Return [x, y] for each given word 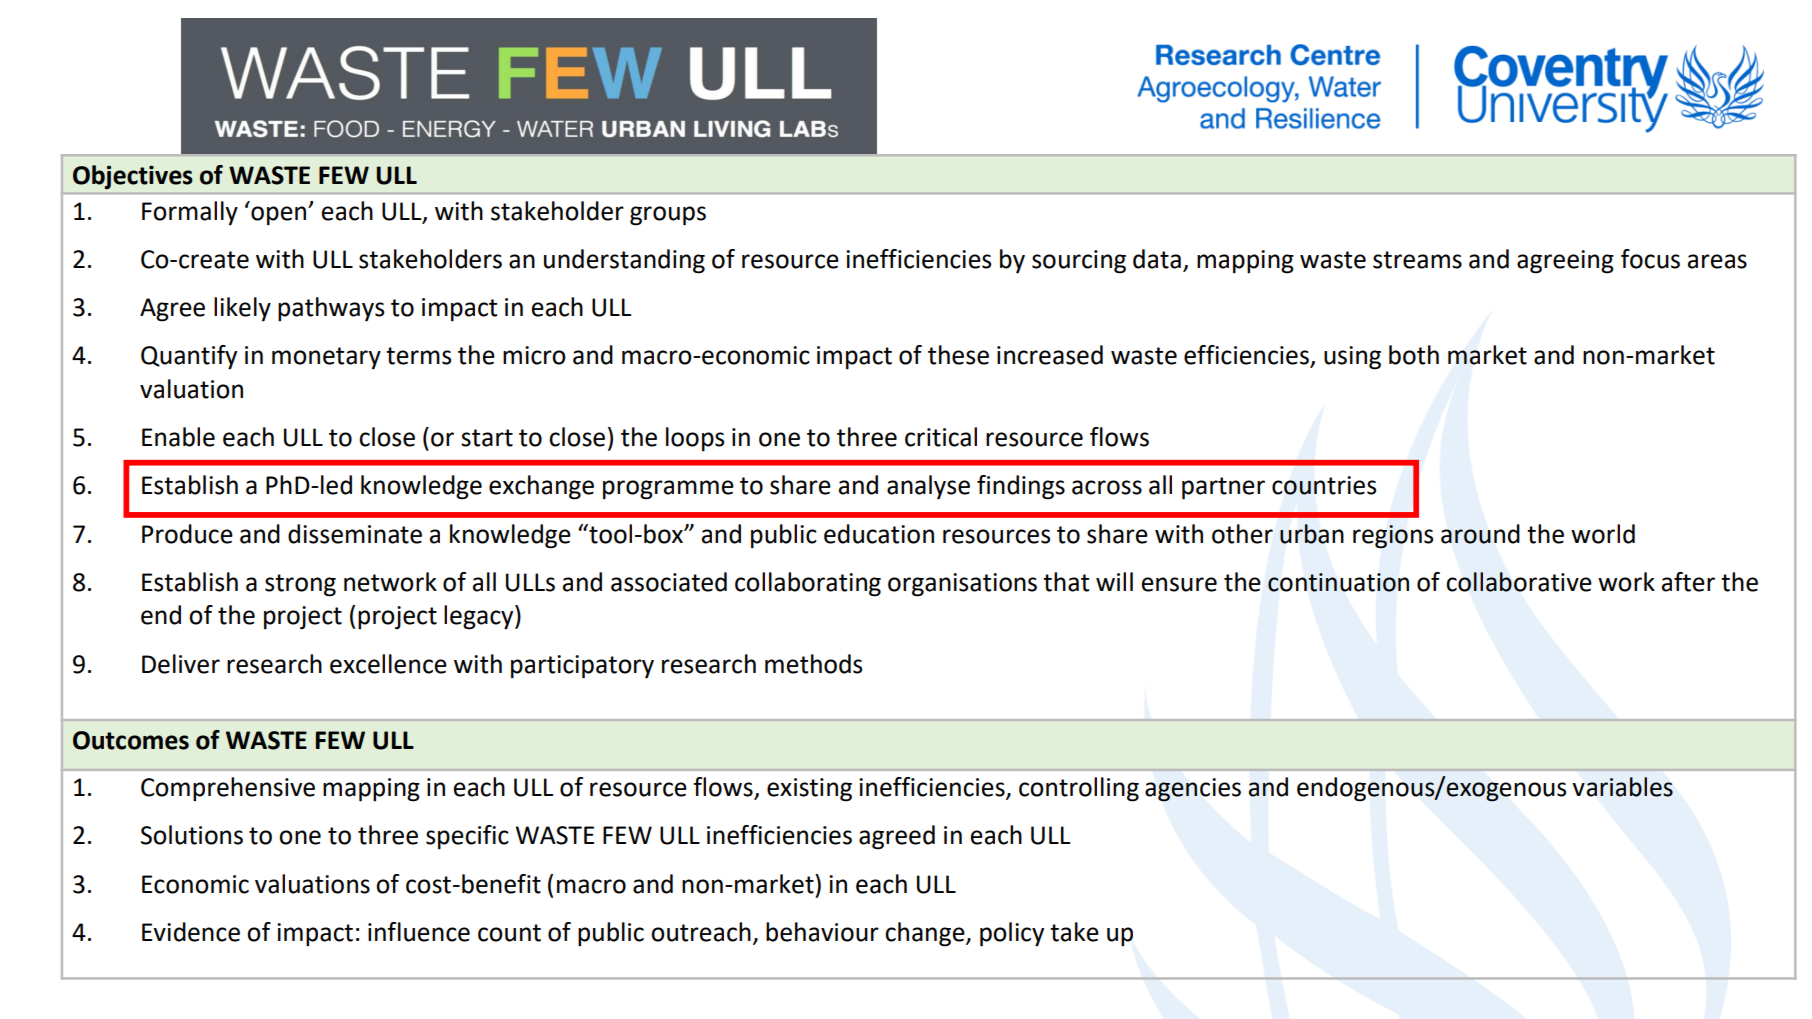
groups [668, 216]
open [280, 216]
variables [1623, 787]
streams [1417, 260]
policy [1012, 934]
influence [419, 932]
